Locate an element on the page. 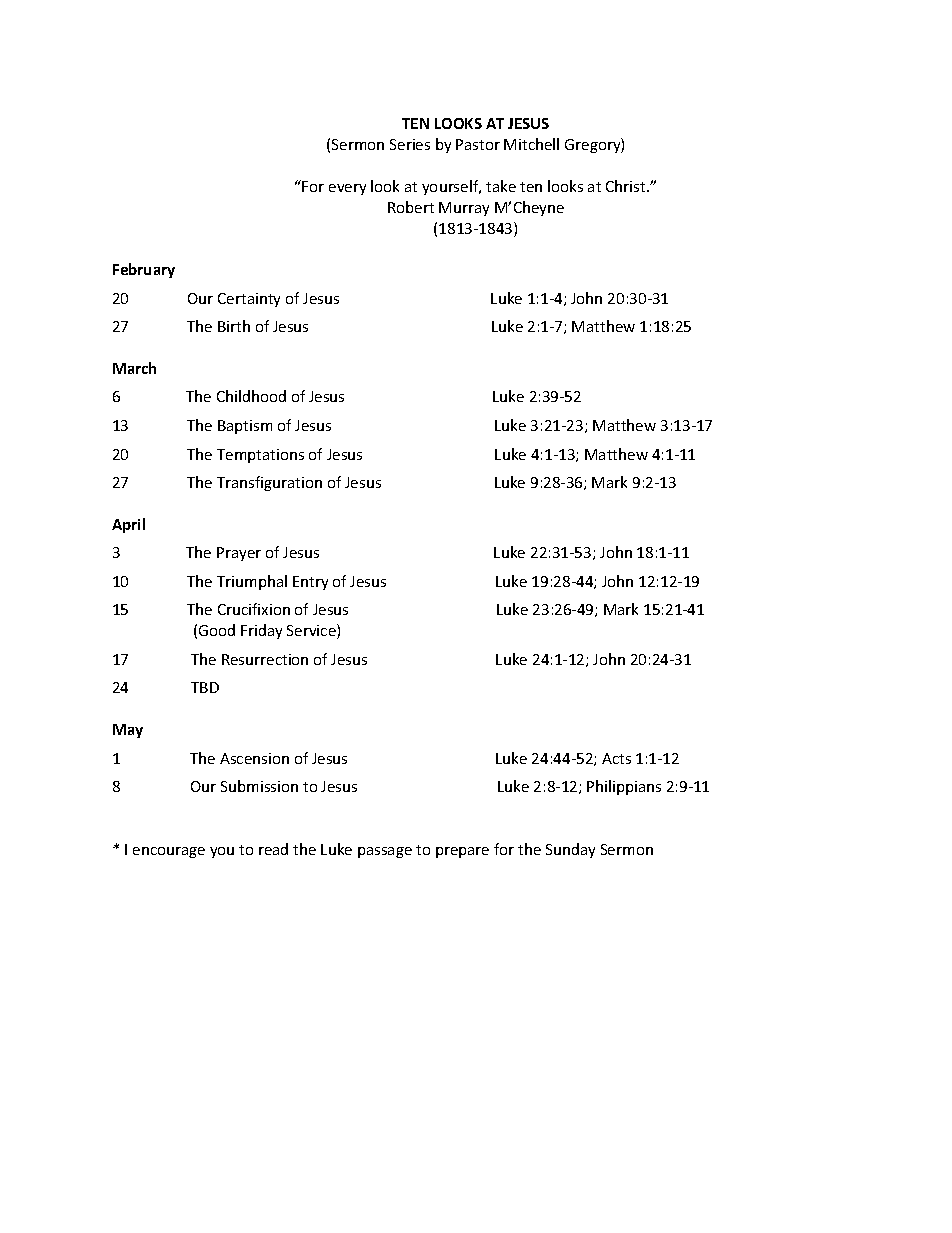 This page has height=1233, width=952. Childhood is located at coordinates (251, 396).
